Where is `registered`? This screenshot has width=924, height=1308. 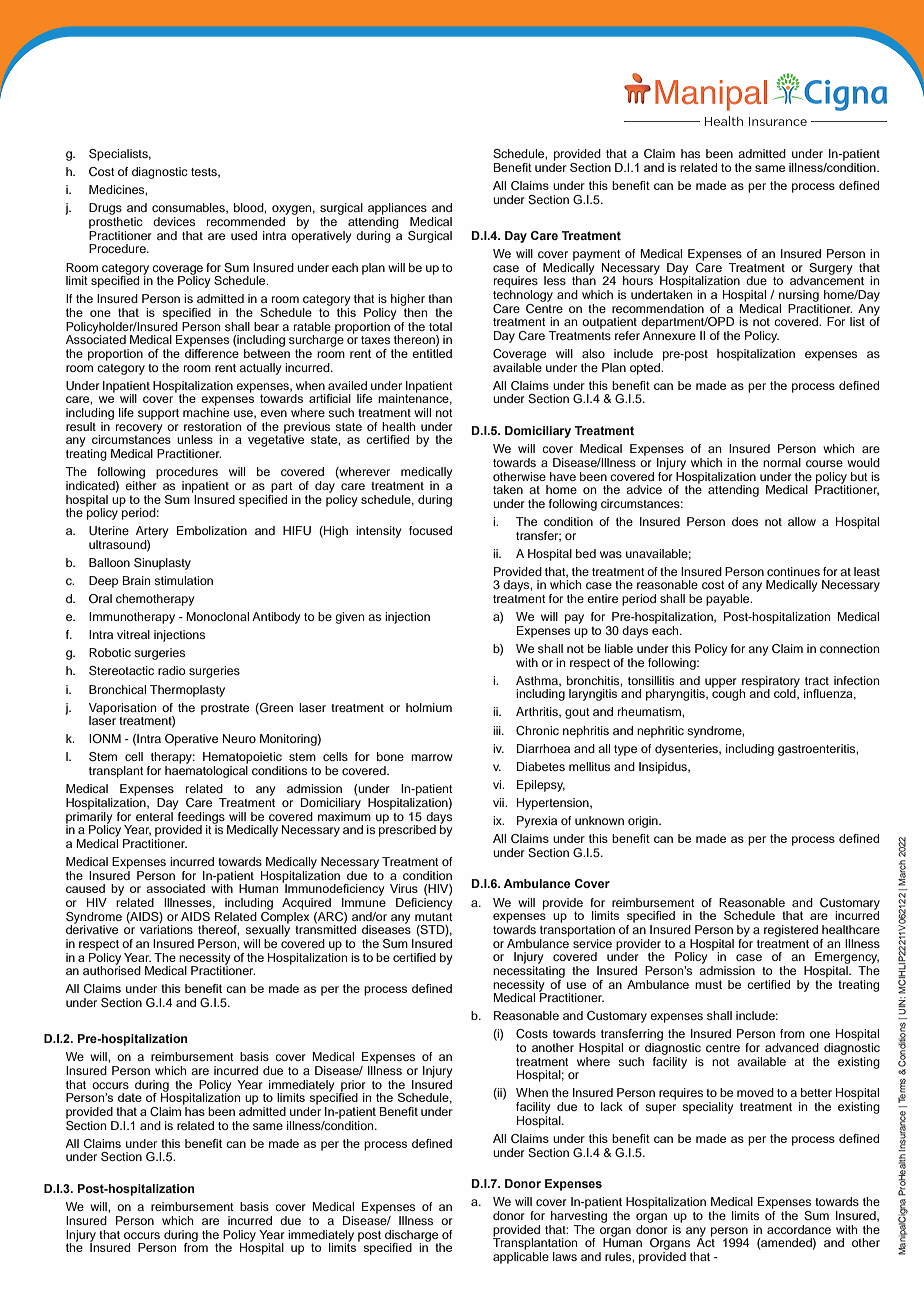
registered is located at coordinates (791, 931).
